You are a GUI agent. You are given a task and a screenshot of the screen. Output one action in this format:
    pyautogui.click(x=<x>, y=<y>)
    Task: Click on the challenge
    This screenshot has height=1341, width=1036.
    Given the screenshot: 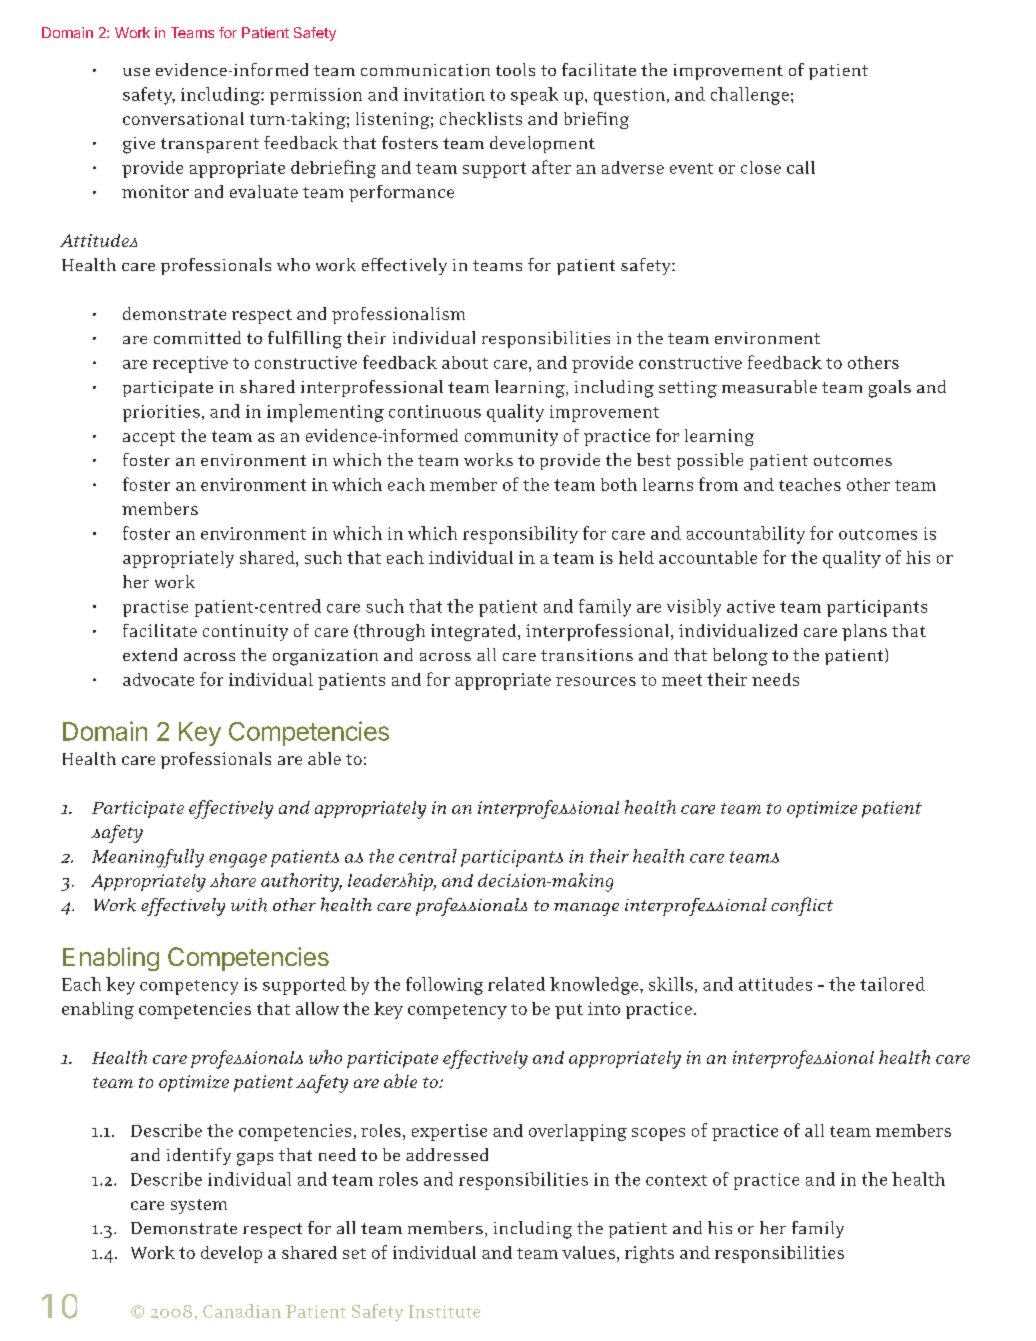 What is the action you would take?
    pyautogui.click(x=750, y=96)
